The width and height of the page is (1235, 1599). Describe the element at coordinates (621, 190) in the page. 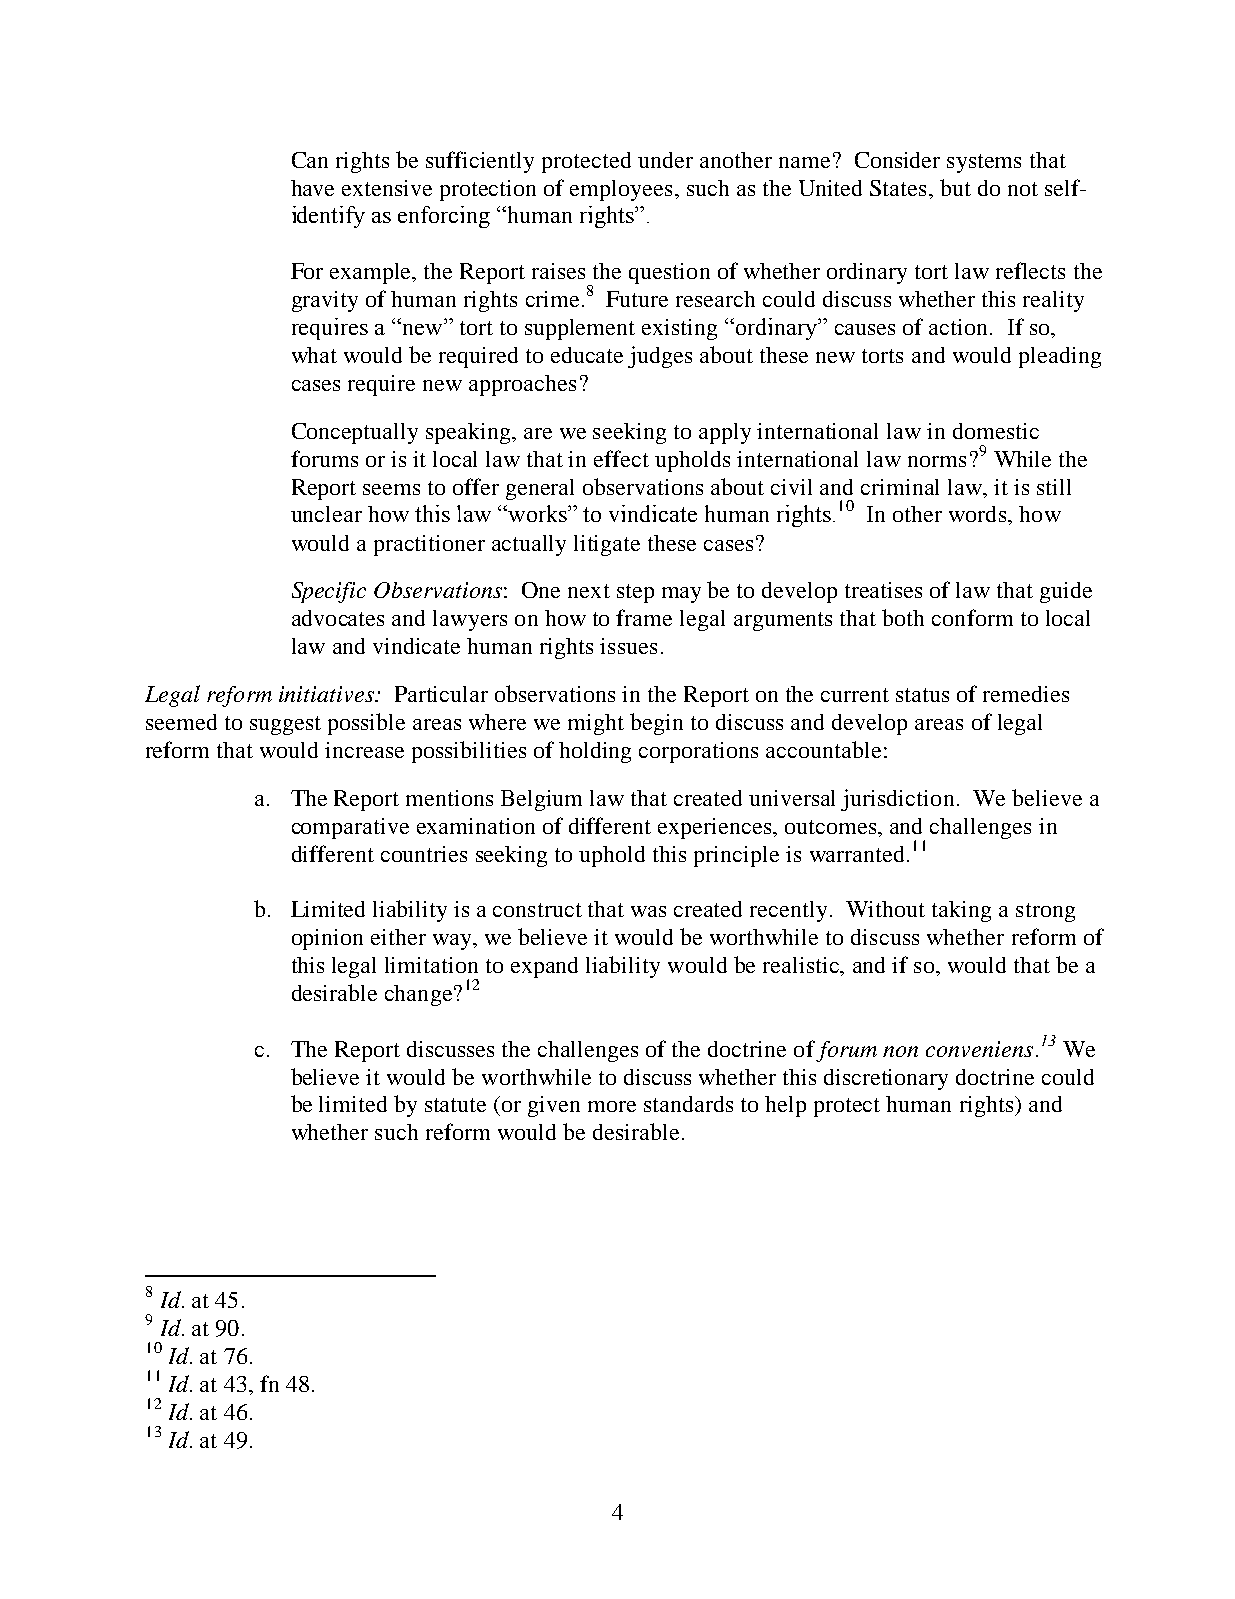

I see `employees` at that location.
